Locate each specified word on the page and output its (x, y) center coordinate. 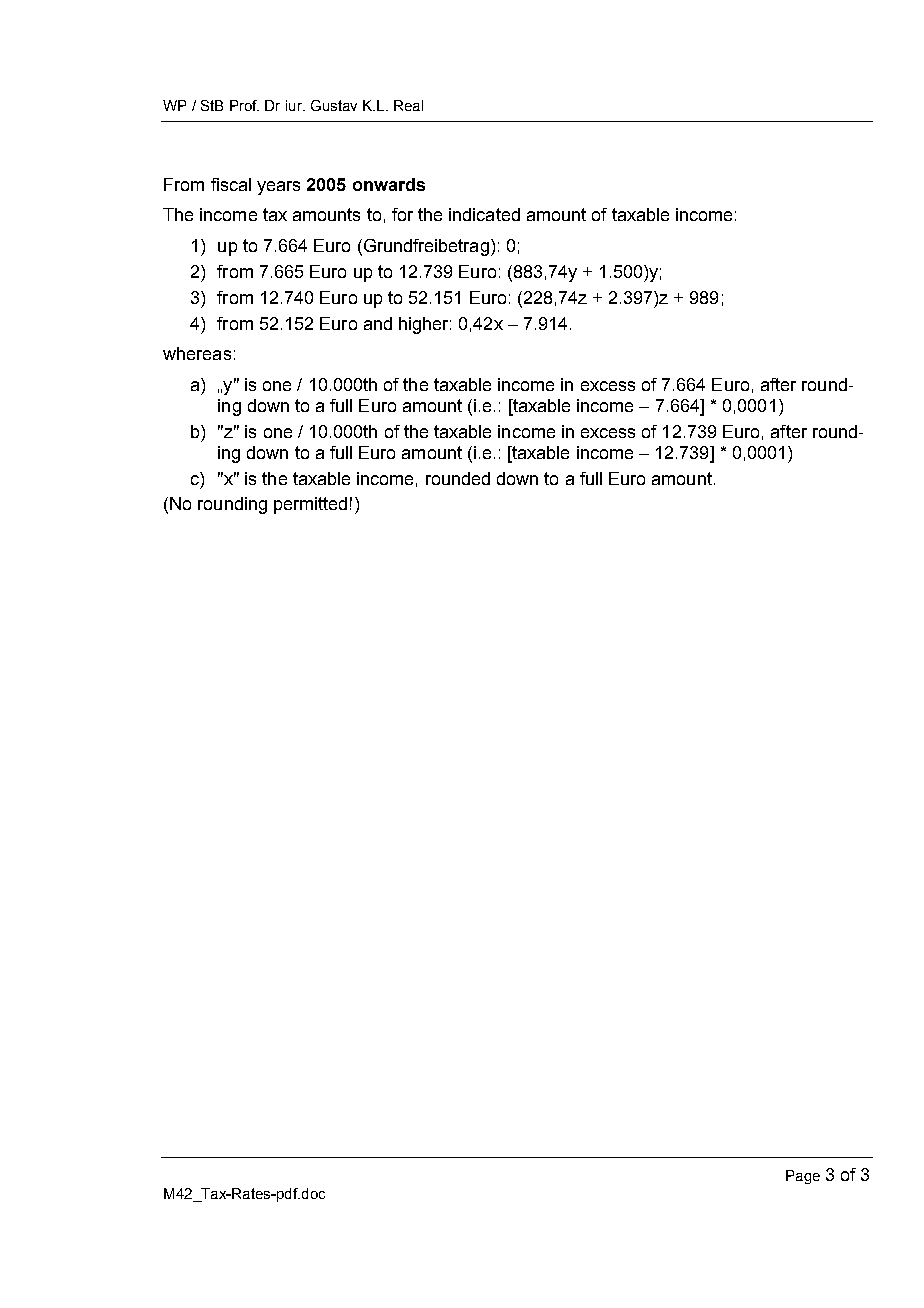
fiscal (231, 184)
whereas (197, 353)
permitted (310, 505)
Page (803, 1177)
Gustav (334, 105)
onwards (389, 184)
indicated (484, 214)
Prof (244, 105)
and (378, 323)
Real (408, 105)
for (402, 214)
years (278, 188)
